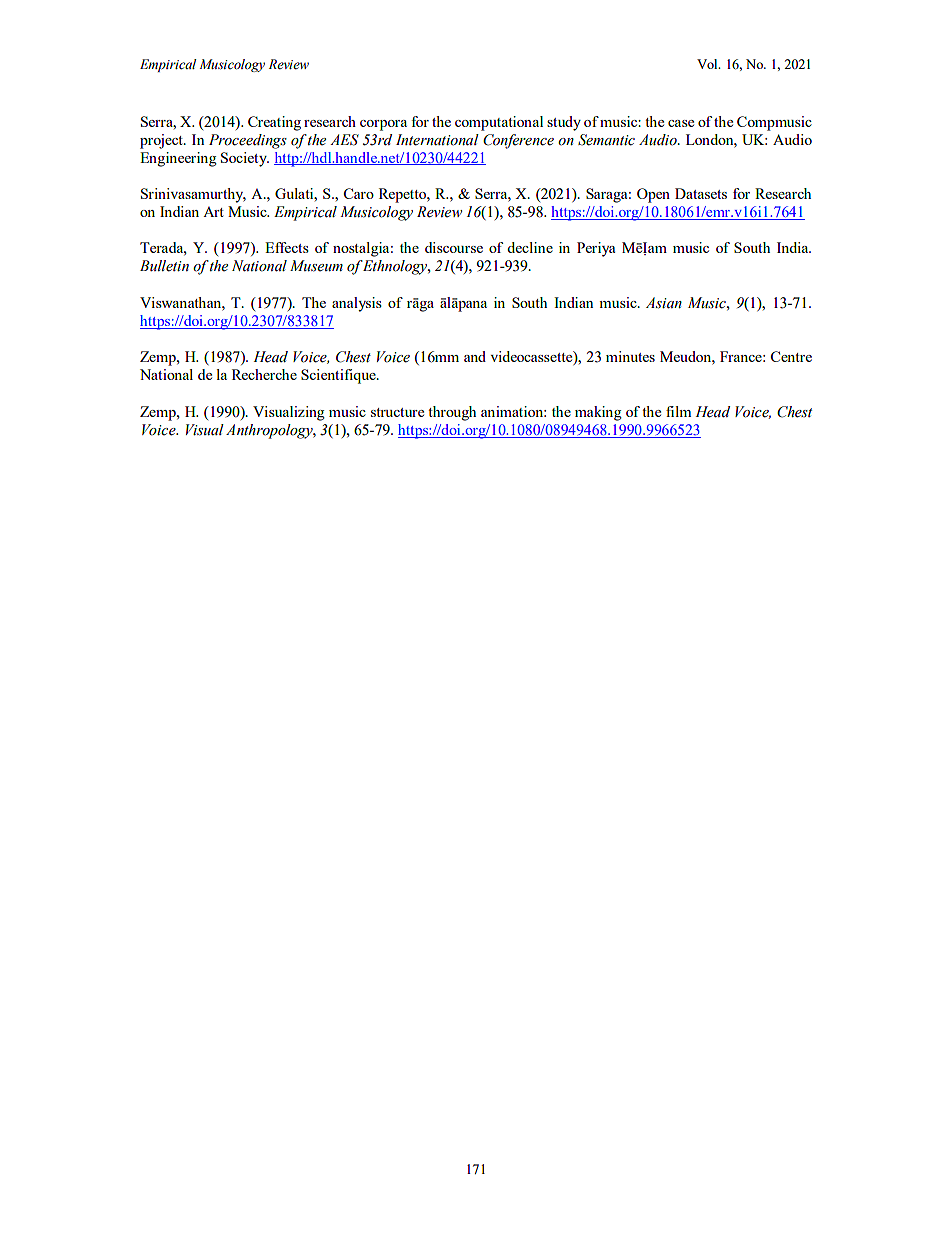 The height and width of the screenshot is (1233, 952). I want to click on Datasets, so click(701, 193).
